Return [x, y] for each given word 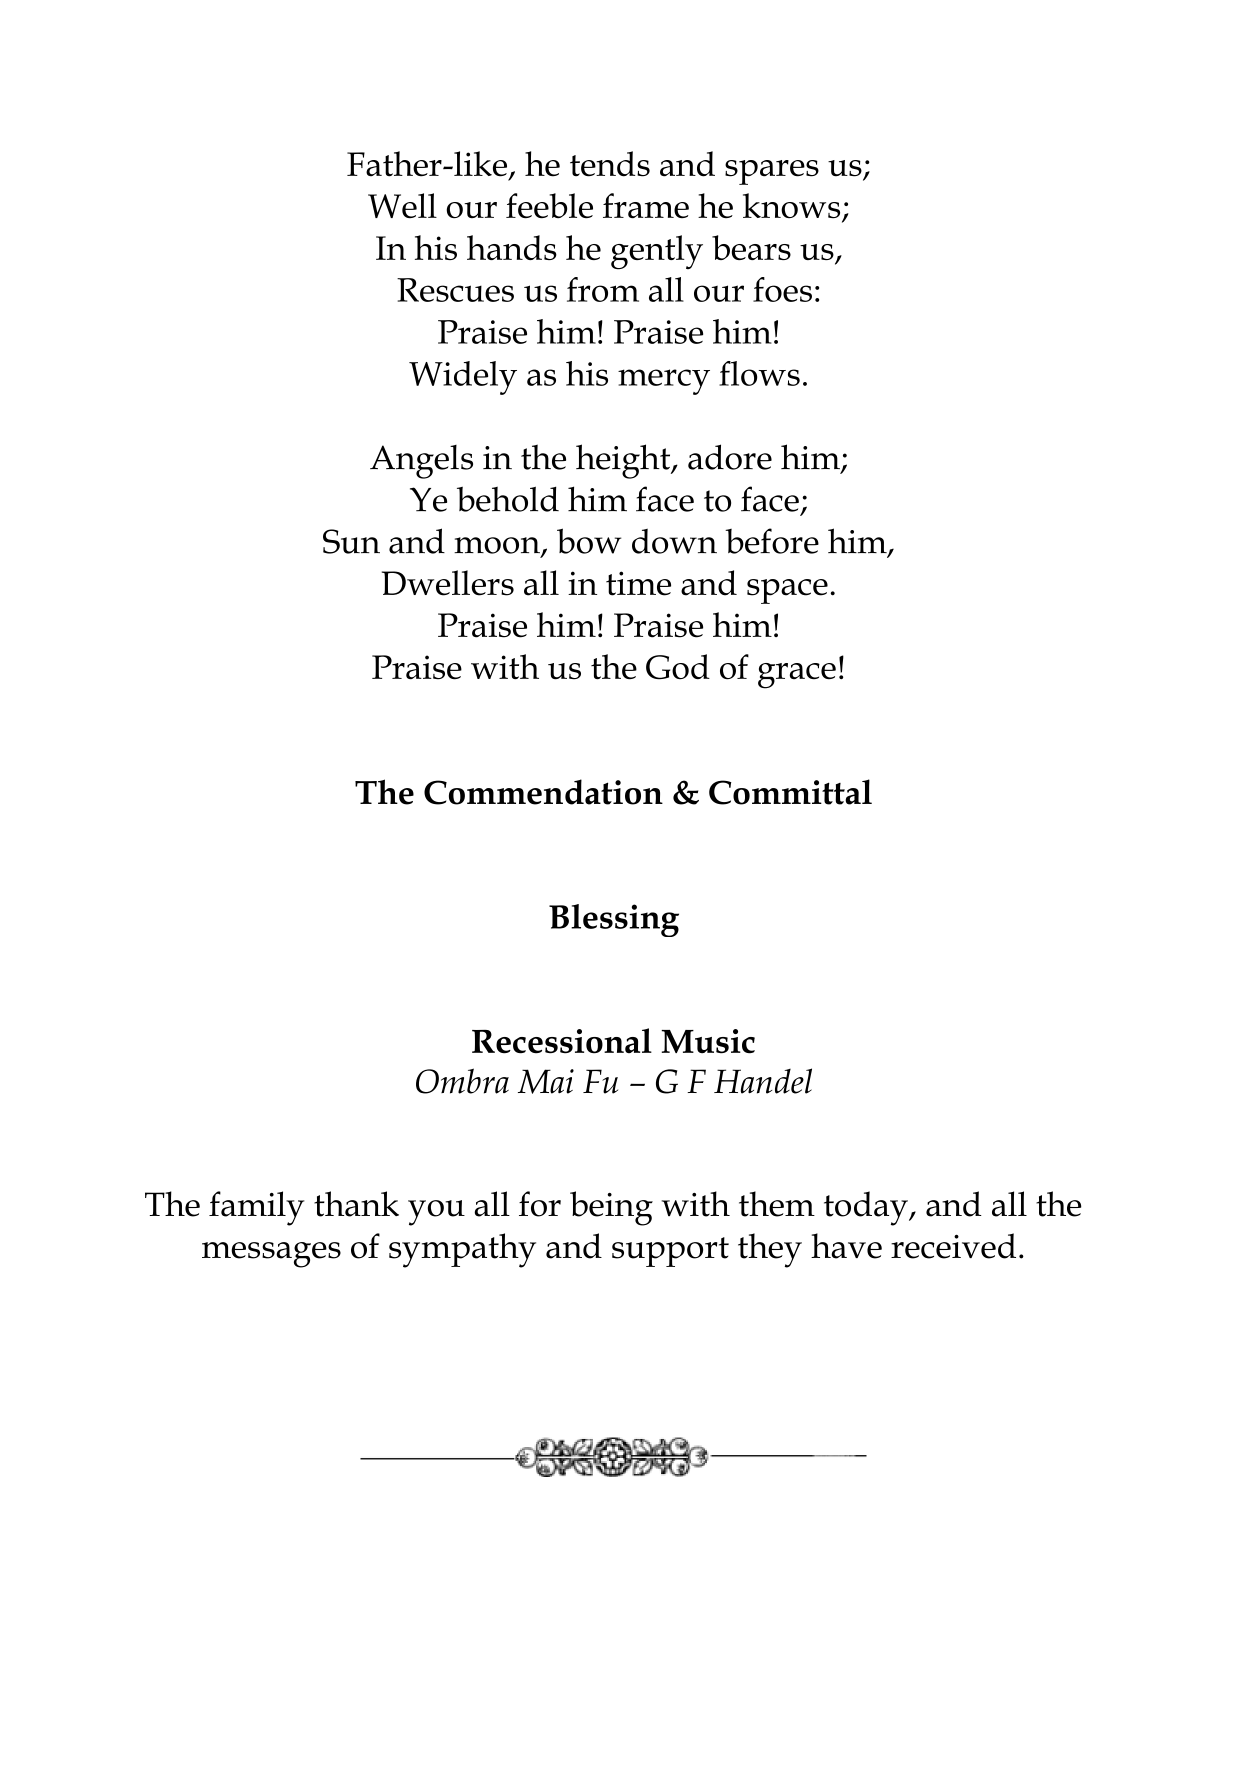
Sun [351, 541]
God [678, 667]
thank [356, 1204]
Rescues [455, 290]
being [611, 1208]
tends [610, 164]
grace [797, 676]
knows [793, 207]
